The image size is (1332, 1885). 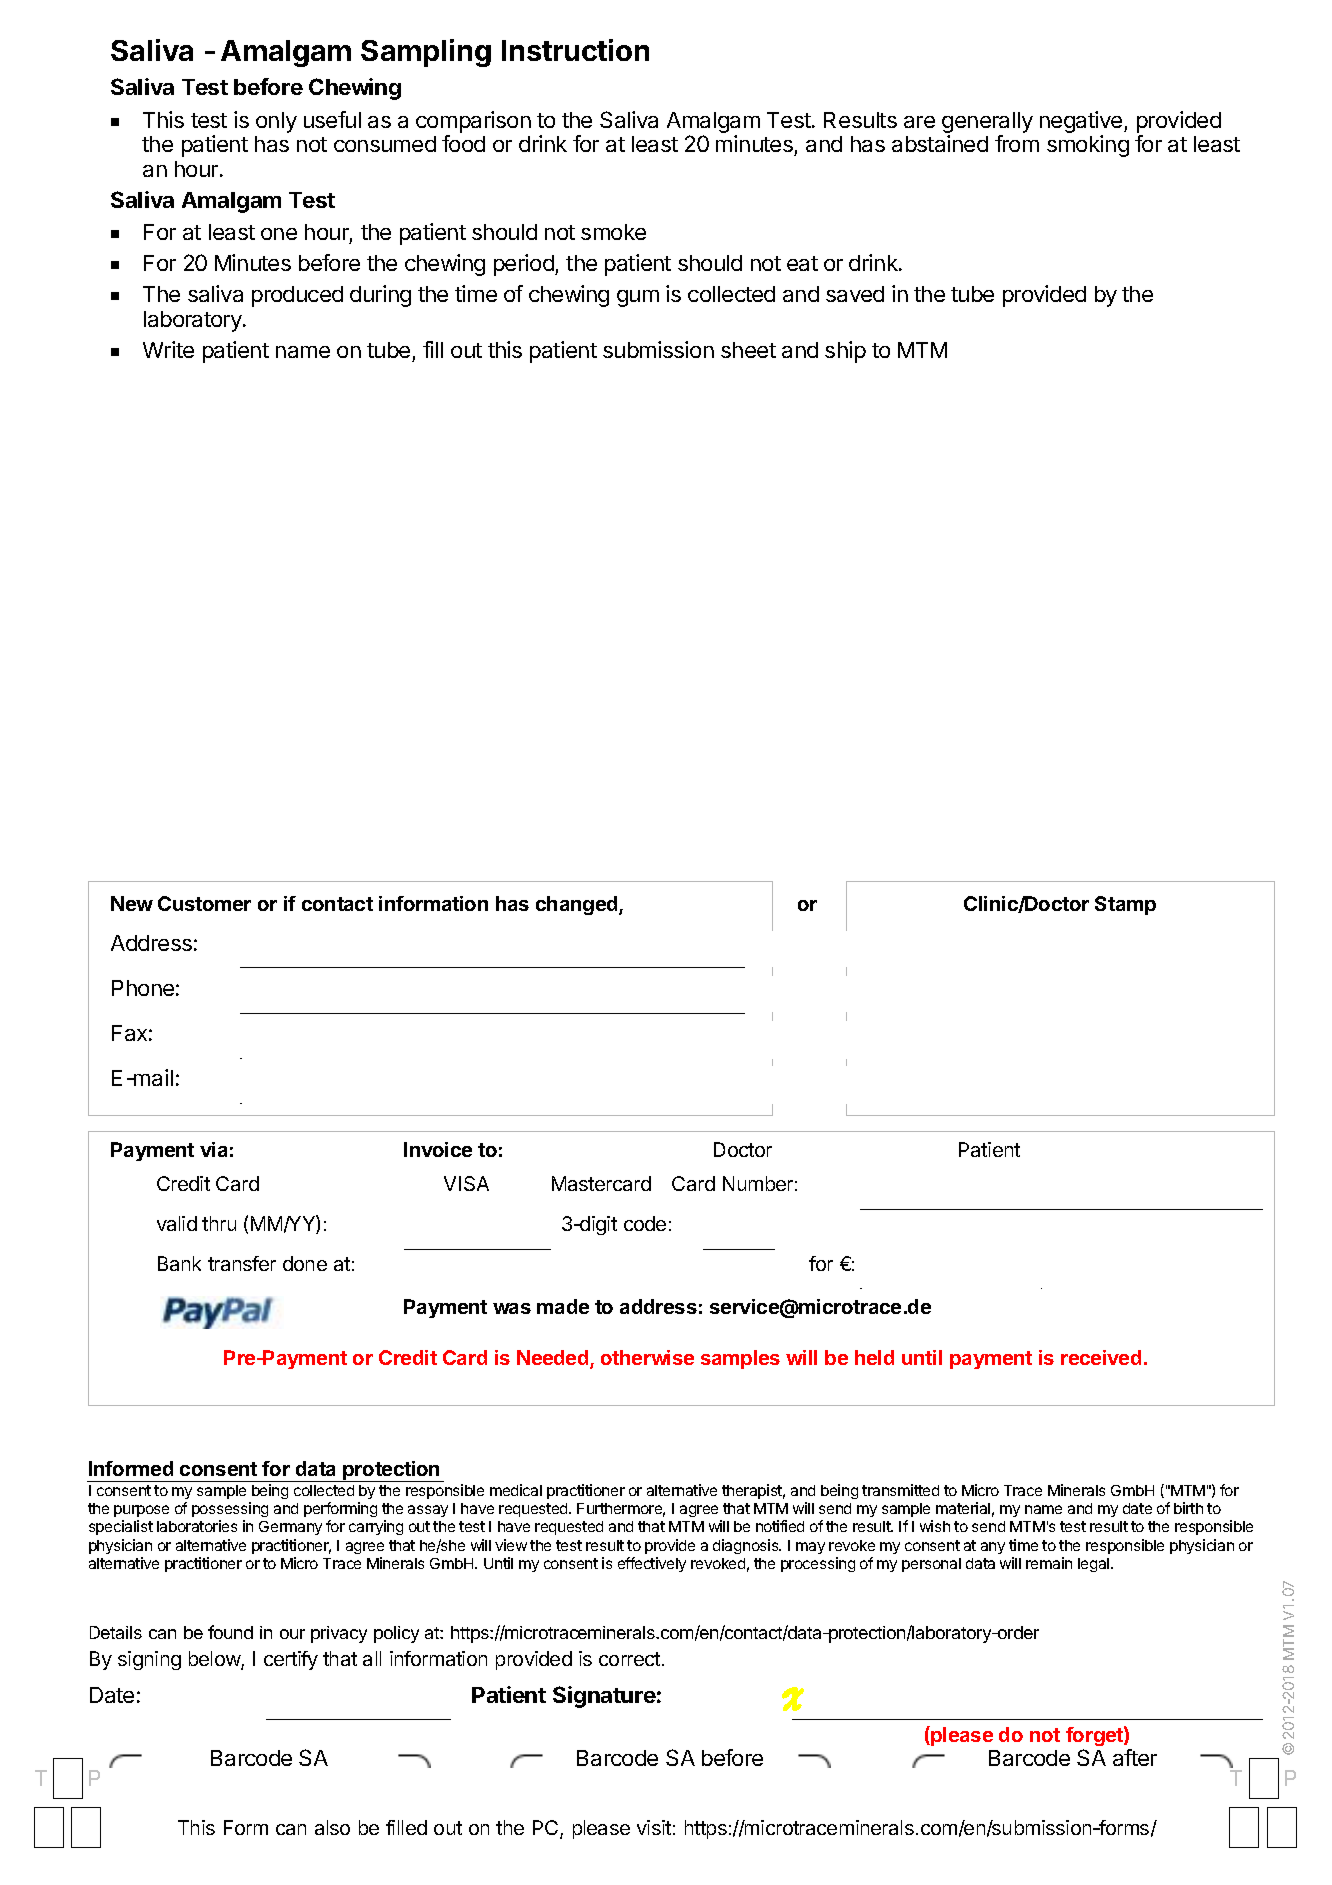 What do you see at coordinates (332, 1827) in the screenshot?
I see `also` at bounding box center [332, 1827].
